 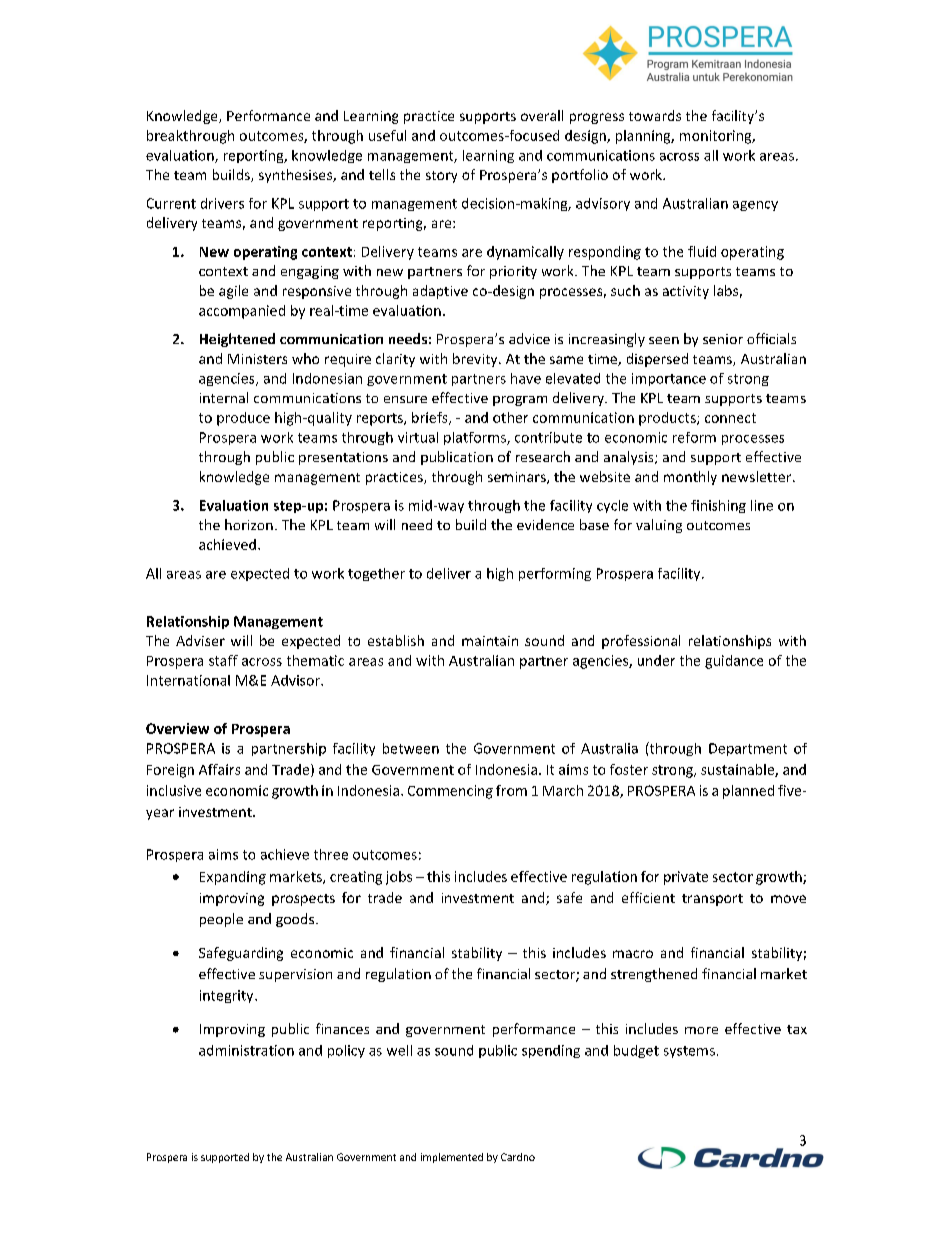 What do you see at coordinates (233, 878) in the screenshot?
I see `Expanding` at bounding box center [233, 878].
